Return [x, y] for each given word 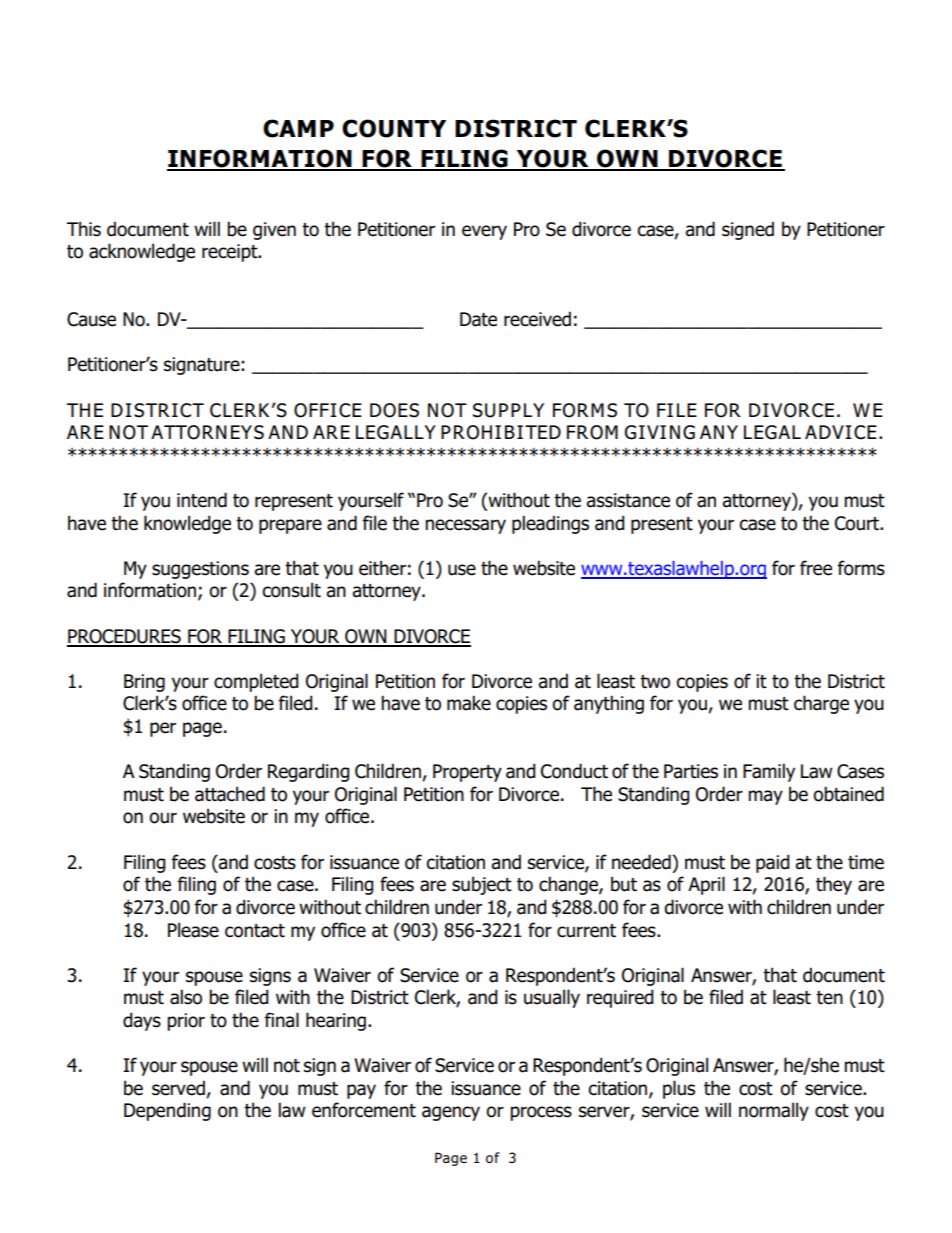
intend [202, 500]
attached [230, 794]
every [484, 232]
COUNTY [394, 128]
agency [451, 1113]
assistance [628, 500]
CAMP [298, 128]
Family [769, 772]
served [178, 1088]
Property [467, 773]
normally [774, 1111]
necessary [465, 526]
